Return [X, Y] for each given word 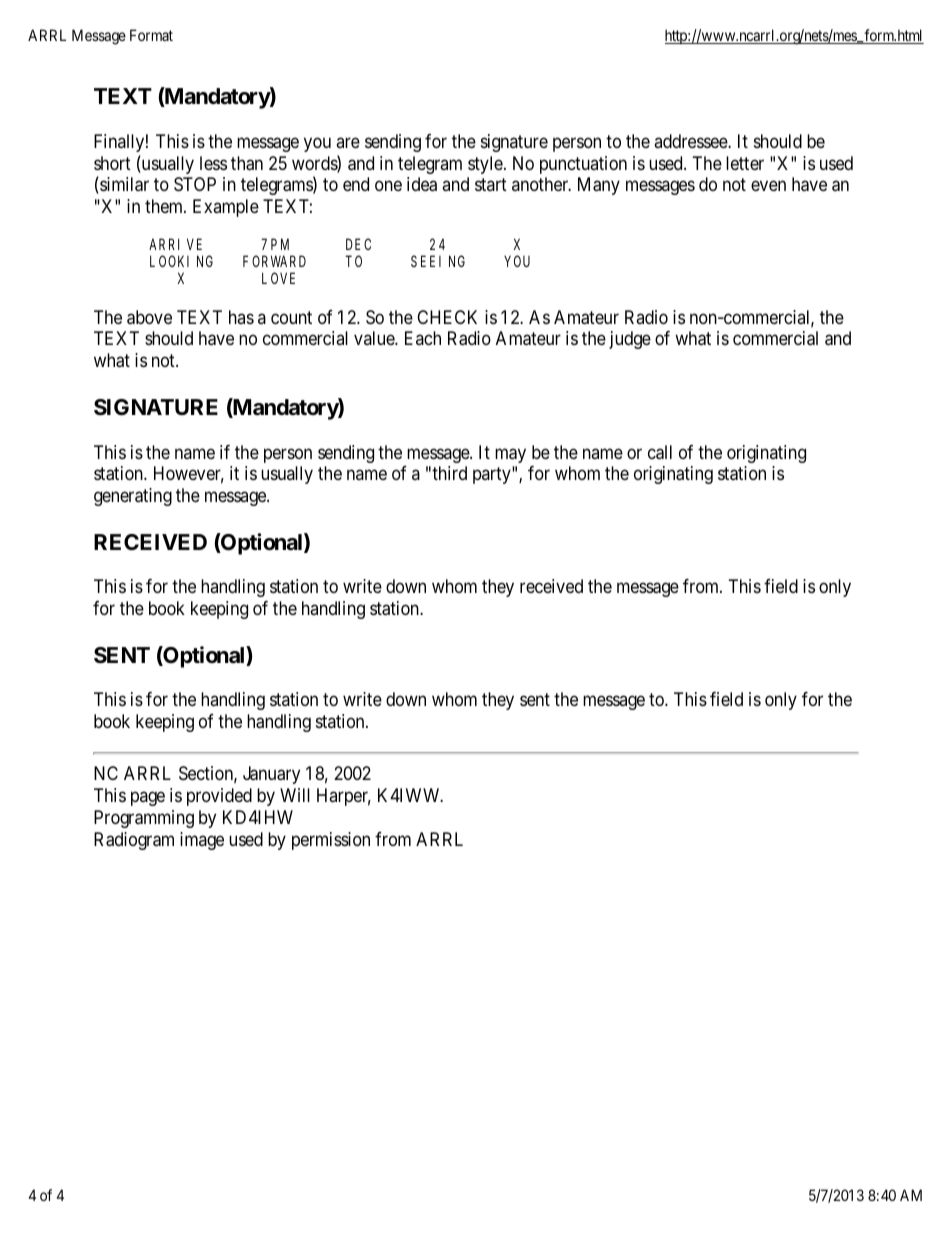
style [485, 165]
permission [331, 841]
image [202, 841]
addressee [691, 141]
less [213, 163]
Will [295, 795]
